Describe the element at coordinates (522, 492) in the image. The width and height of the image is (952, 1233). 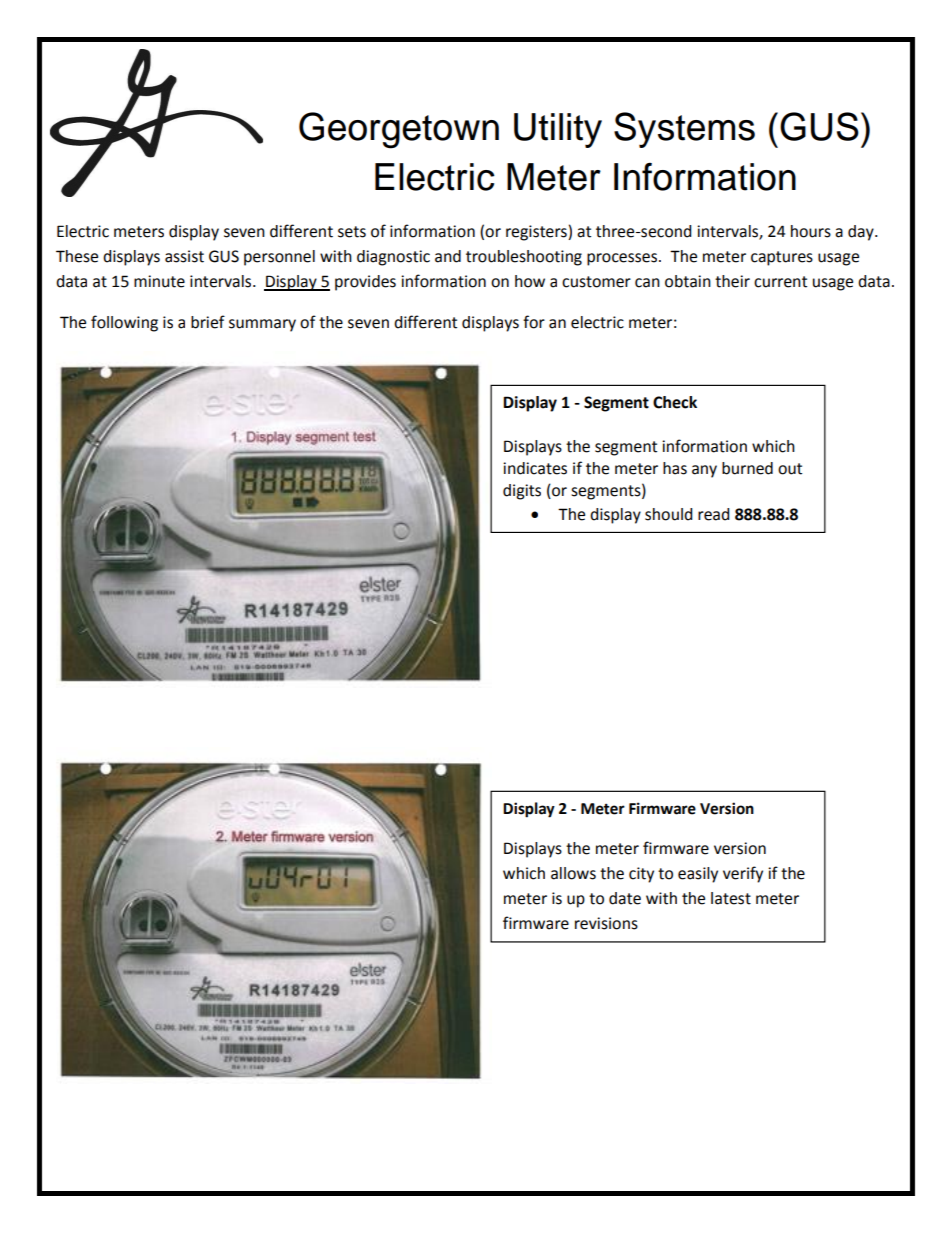
I see `digits` at that location.
